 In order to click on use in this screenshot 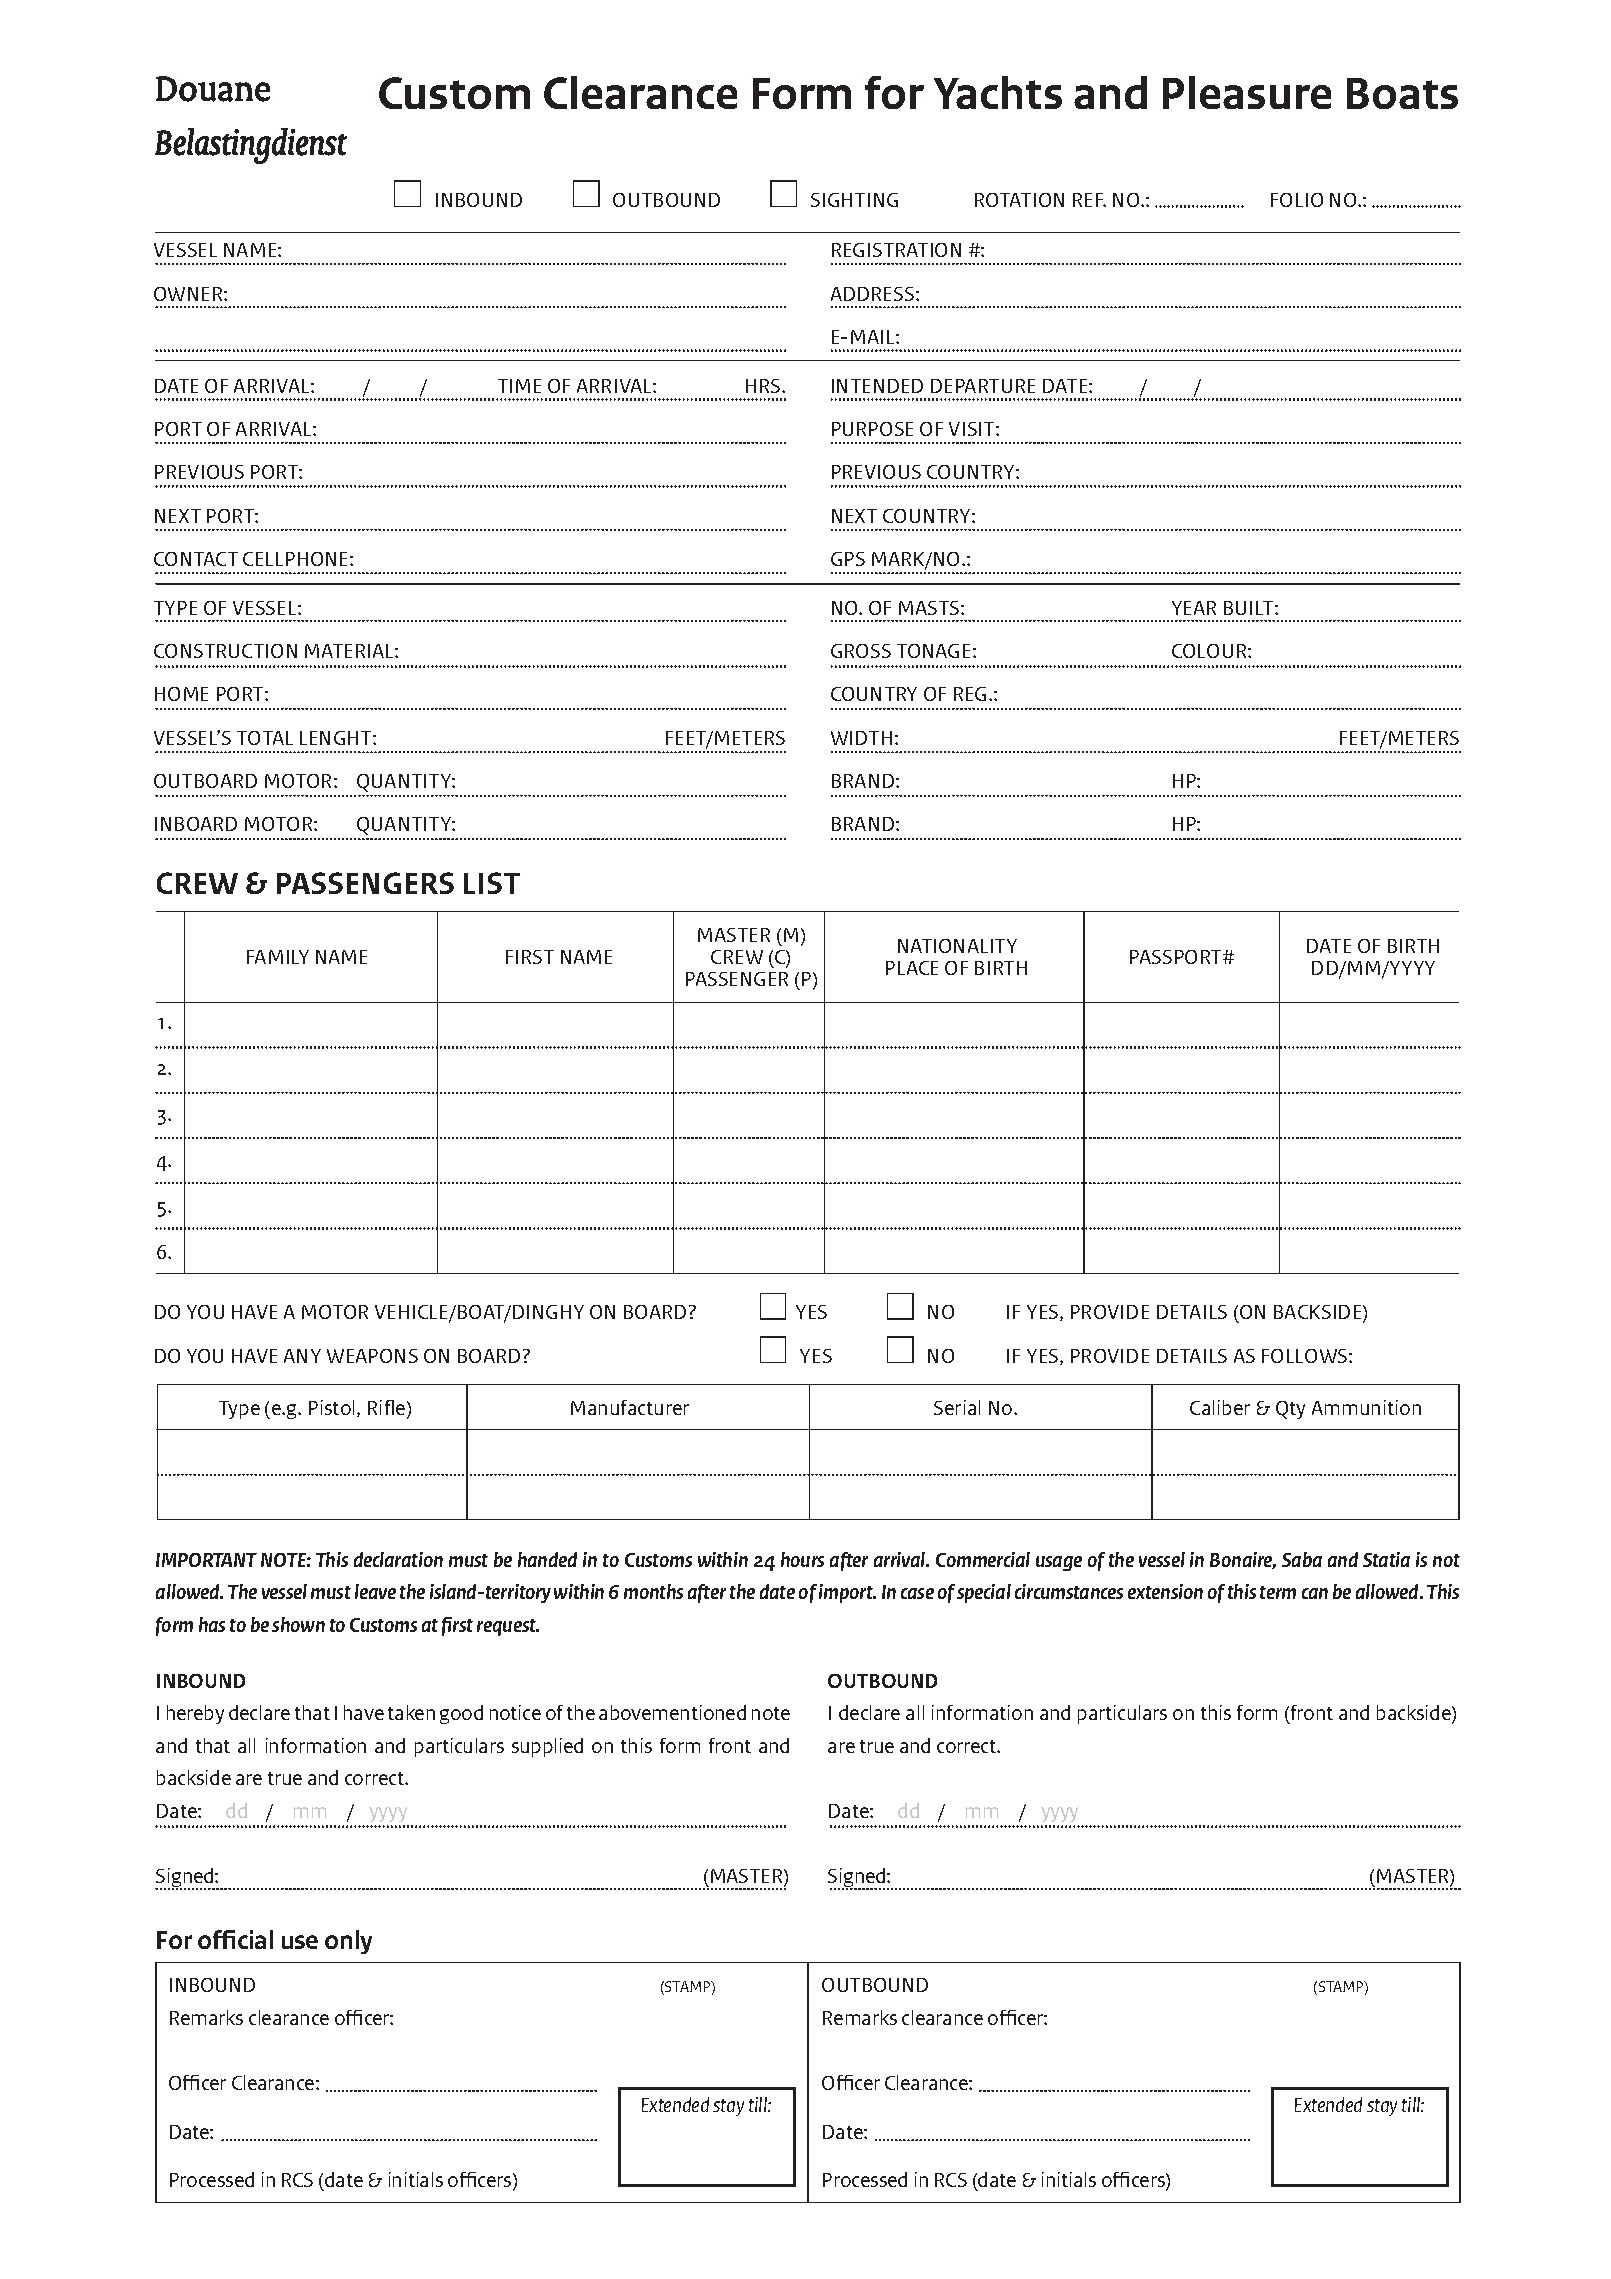, I will do `click(300, 1942)`.
